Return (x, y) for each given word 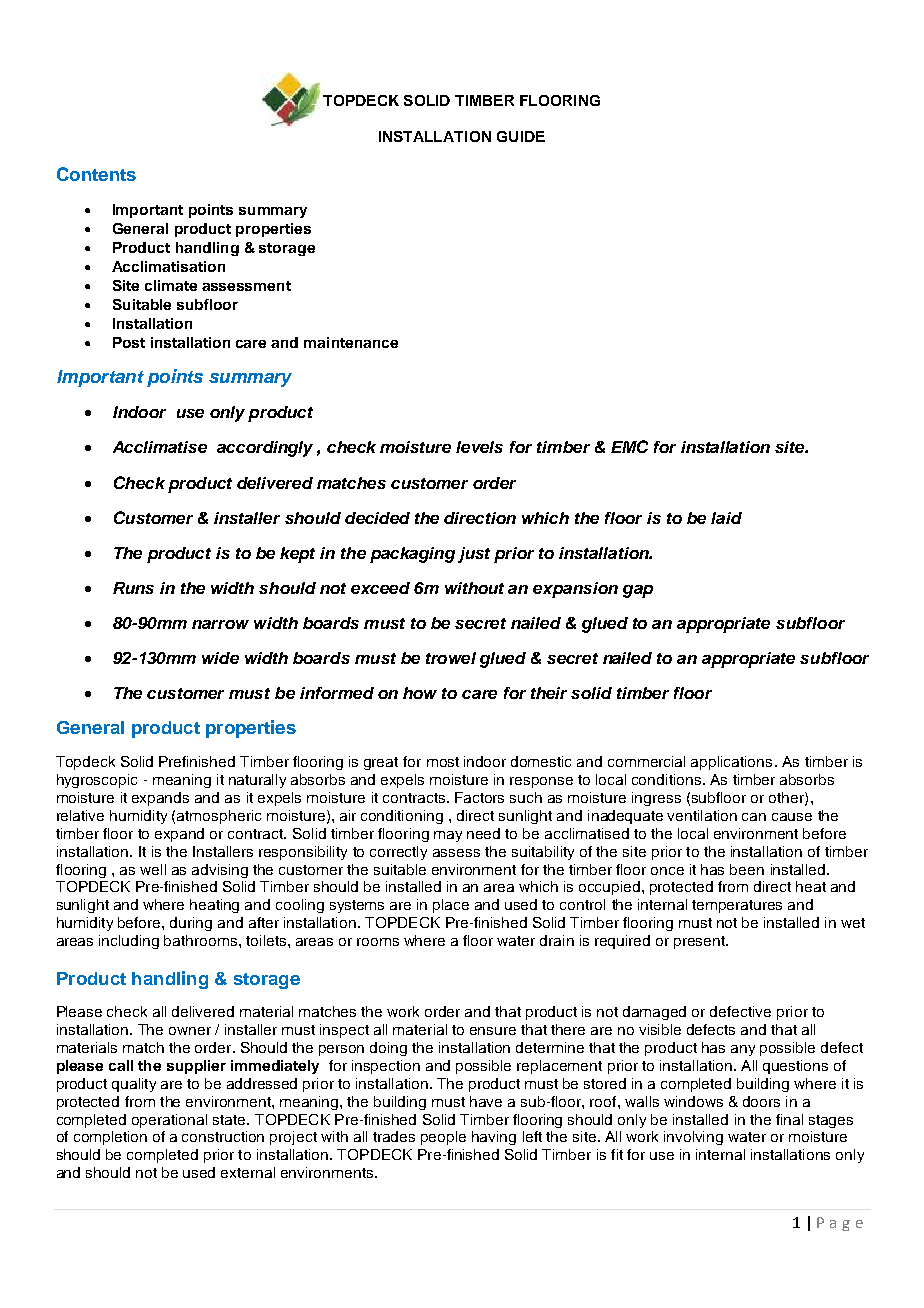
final (789, 1119)
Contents (96, 174)
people (443, 1138)
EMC (629, 446)
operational (169, 1121)
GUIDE (521, 136)
